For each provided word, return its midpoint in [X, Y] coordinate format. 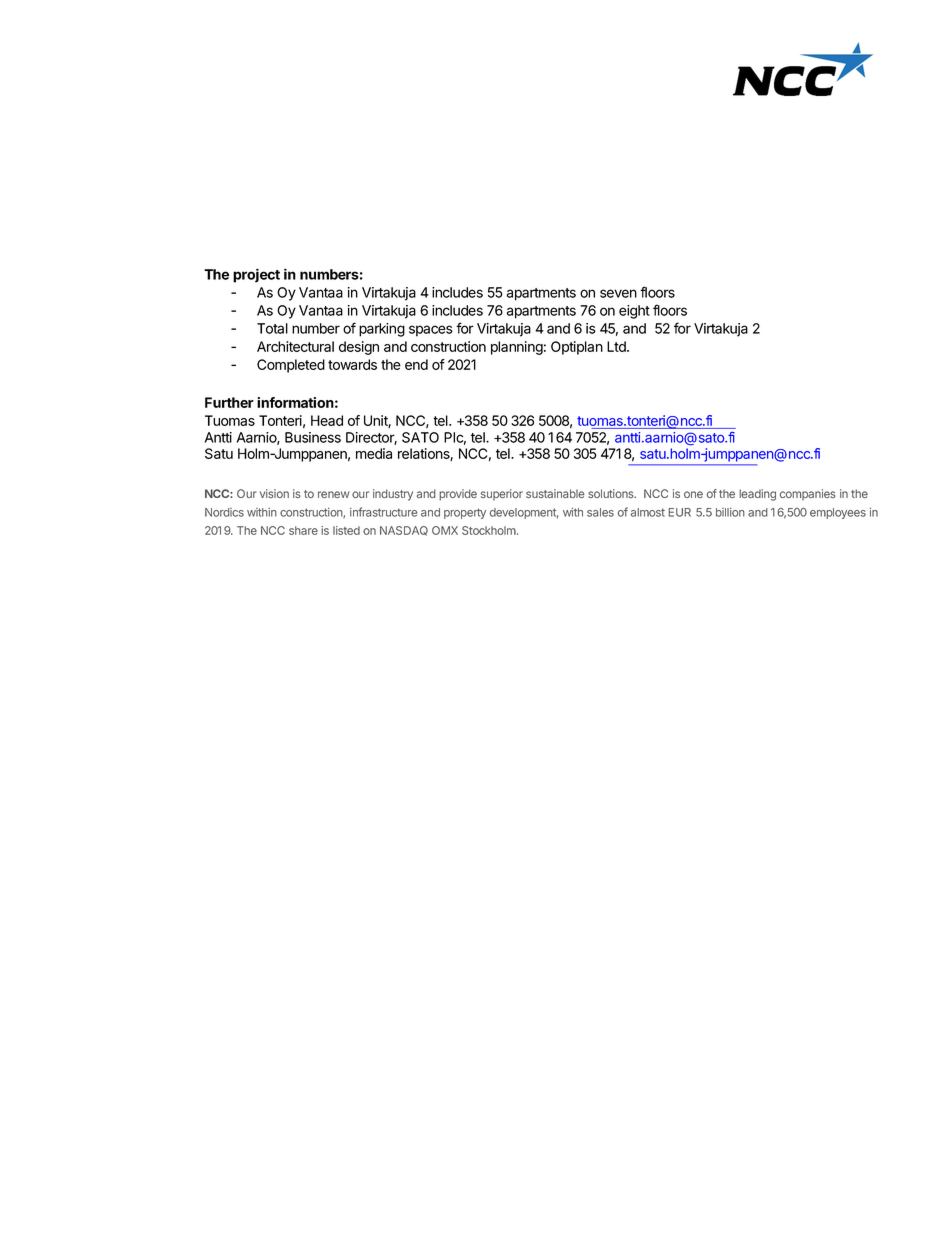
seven [618, 293]
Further [229, 402]
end [416, 364]
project [256, 275]
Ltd [617, 346]
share [303, 530]
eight [634, 312]
